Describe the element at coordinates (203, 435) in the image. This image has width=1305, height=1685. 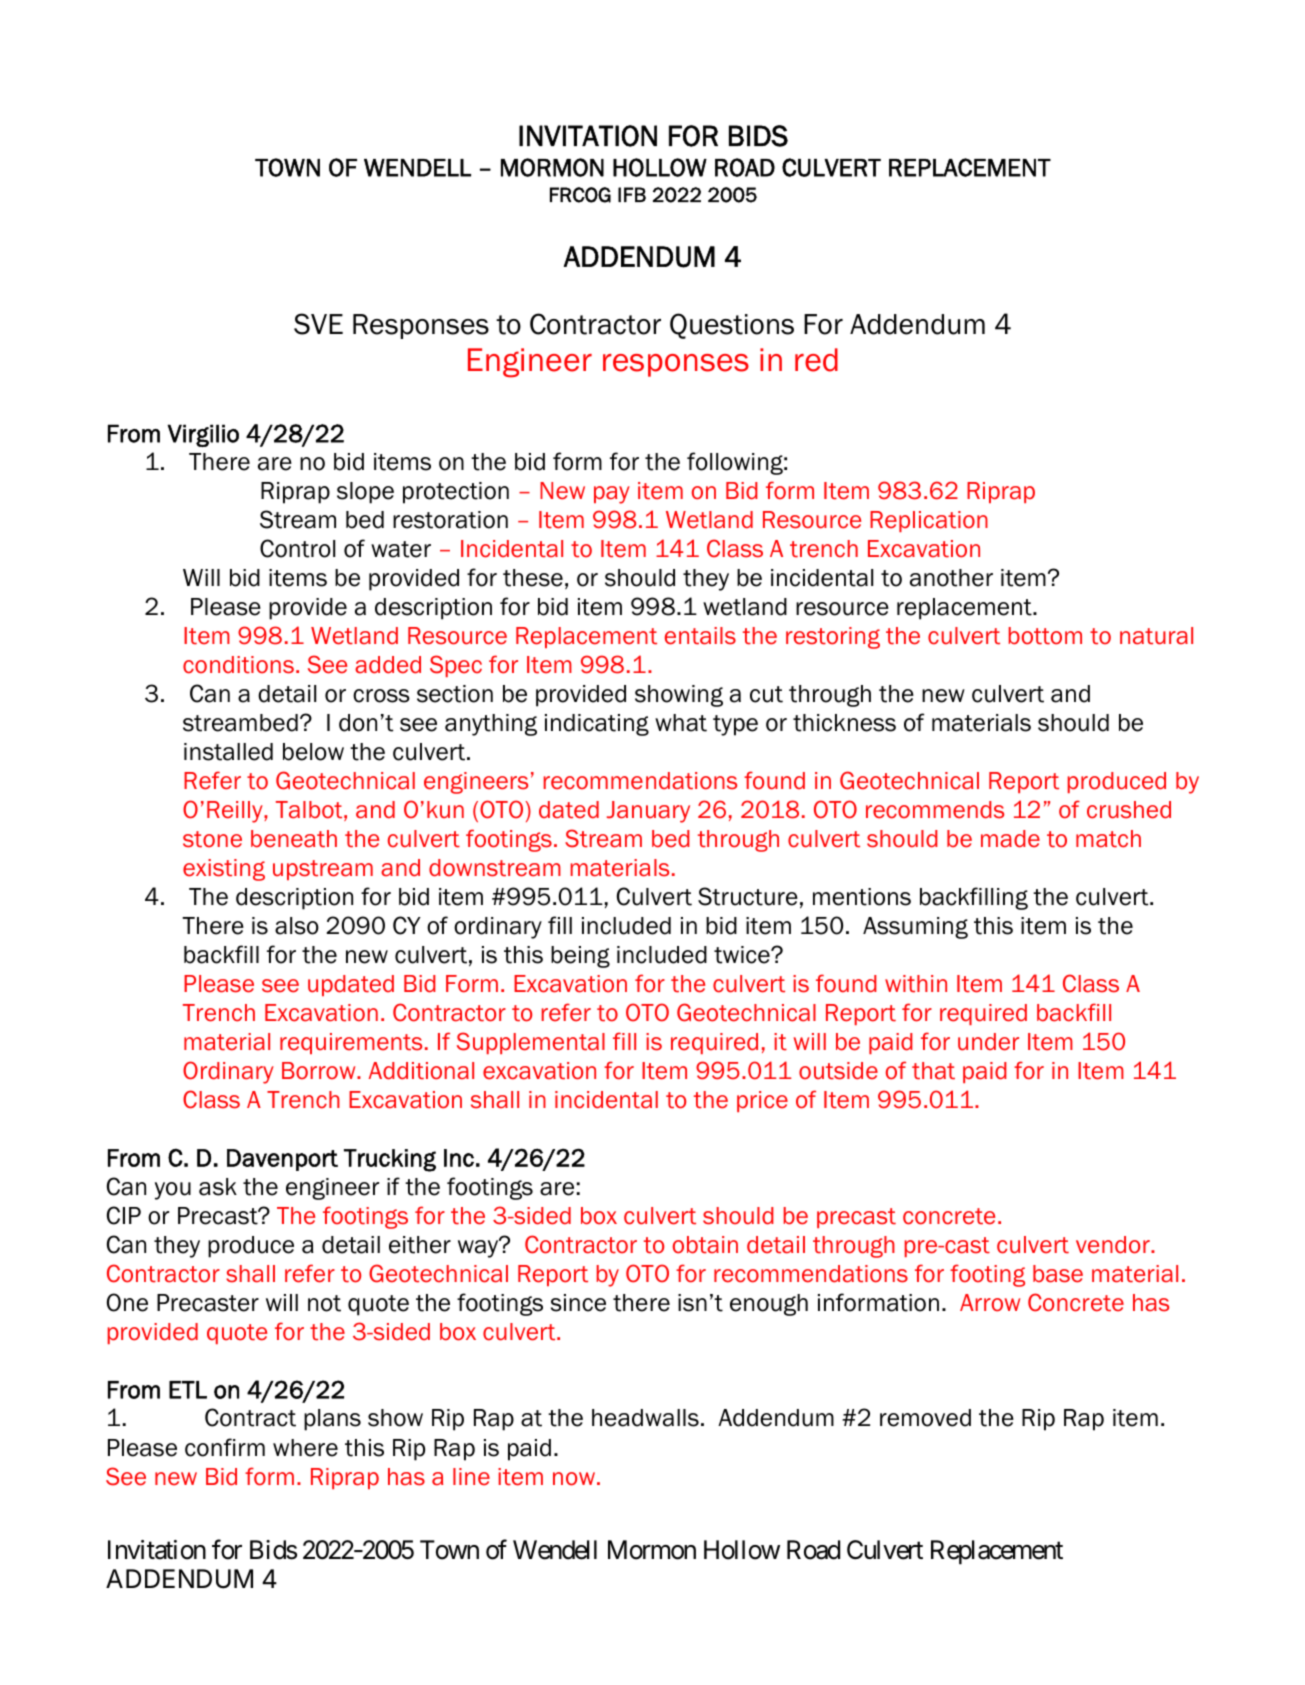
I see `Virgilio` at that location.
